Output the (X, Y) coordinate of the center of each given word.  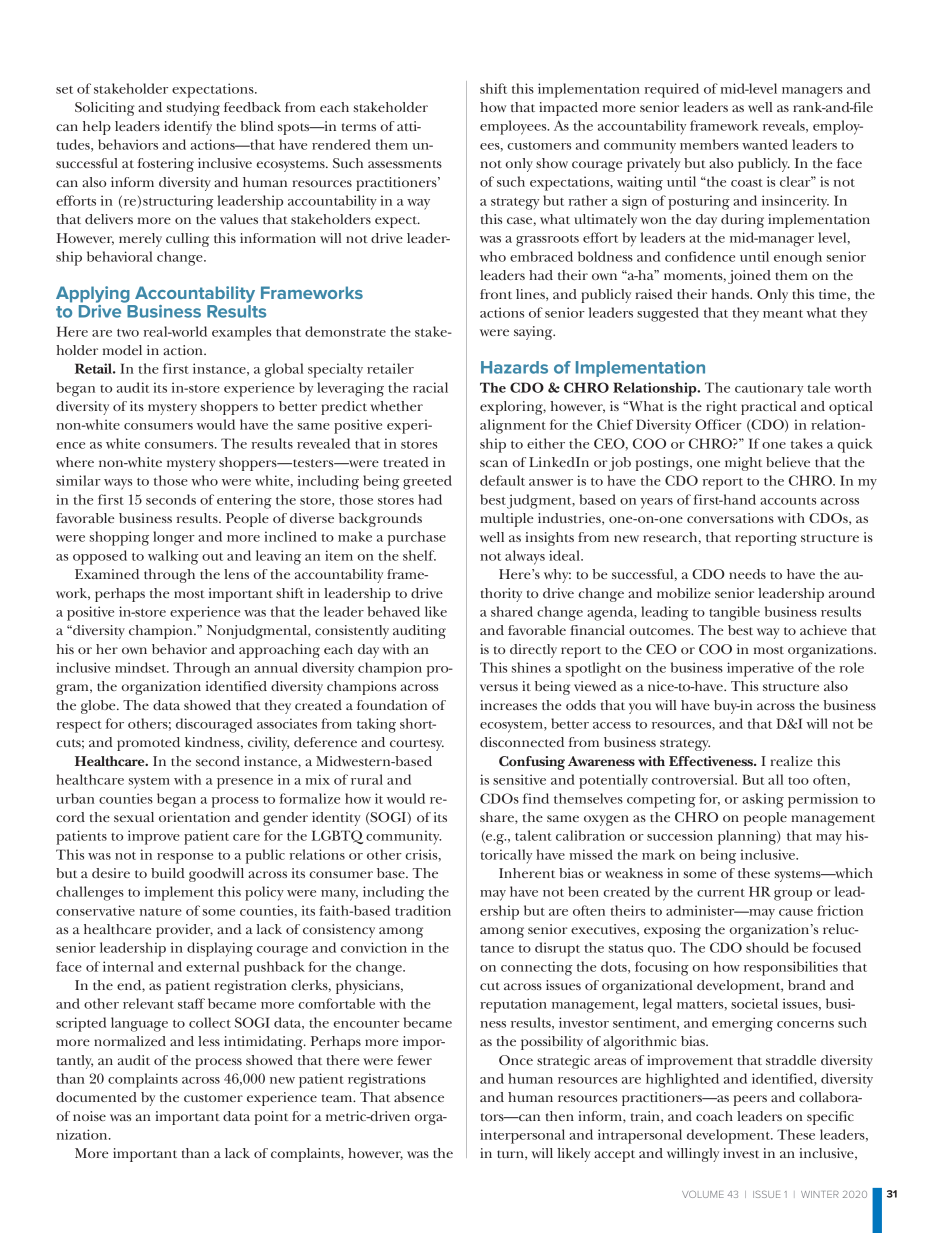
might (743, 464)
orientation (194, 817)
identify (188, 128)
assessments (405, 164)
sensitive (519, 779)
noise (89, 1116)
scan (494, 463)
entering (244, 501)
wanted (765, 144)
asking (763, 800)
